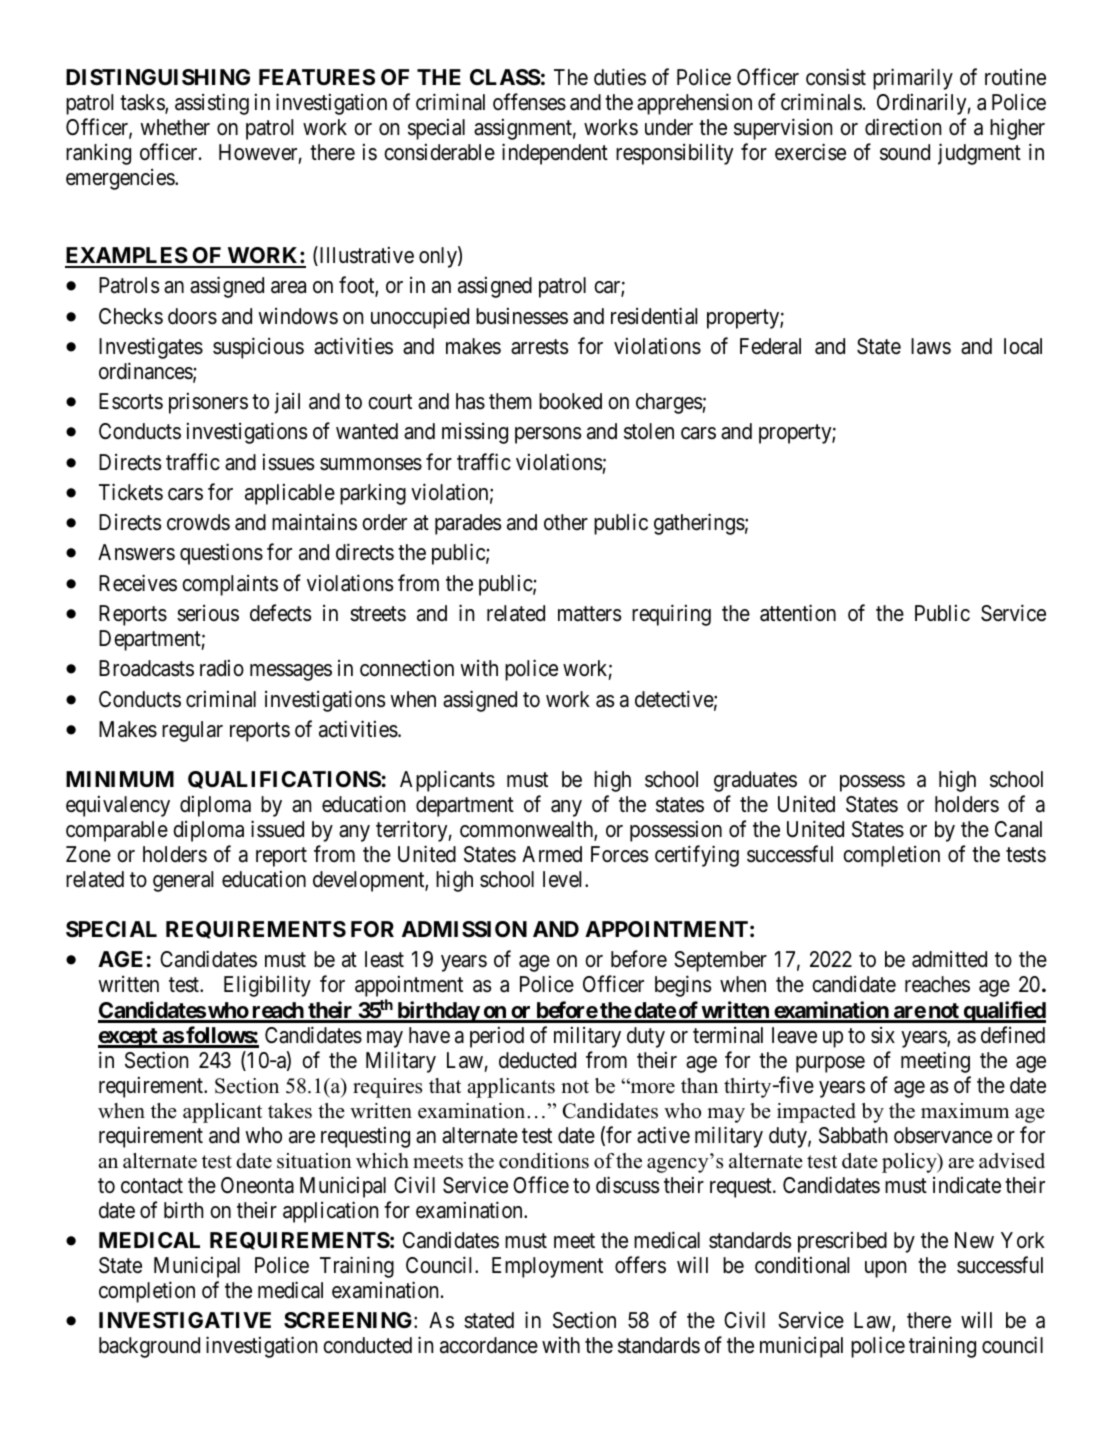 This screenshot has width=1111, height=1437. What do you see at coordinates (212, 104) in the screenshot?
I see `assisting` at bounding box center [212, 104].
